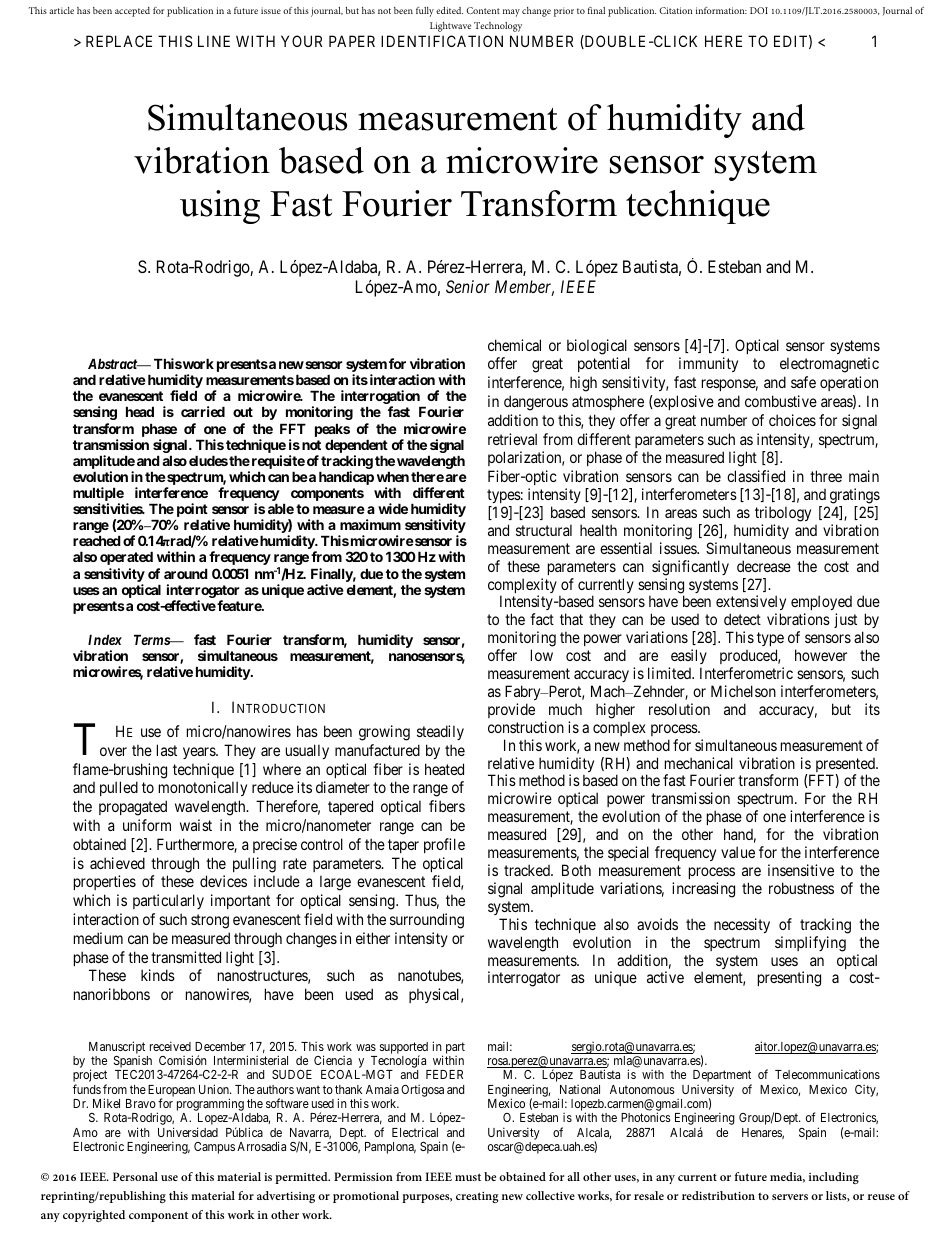  What do you see at coordinates (790, 1197) in the image?
I see `servers` at bounding box center [790, 1197].
